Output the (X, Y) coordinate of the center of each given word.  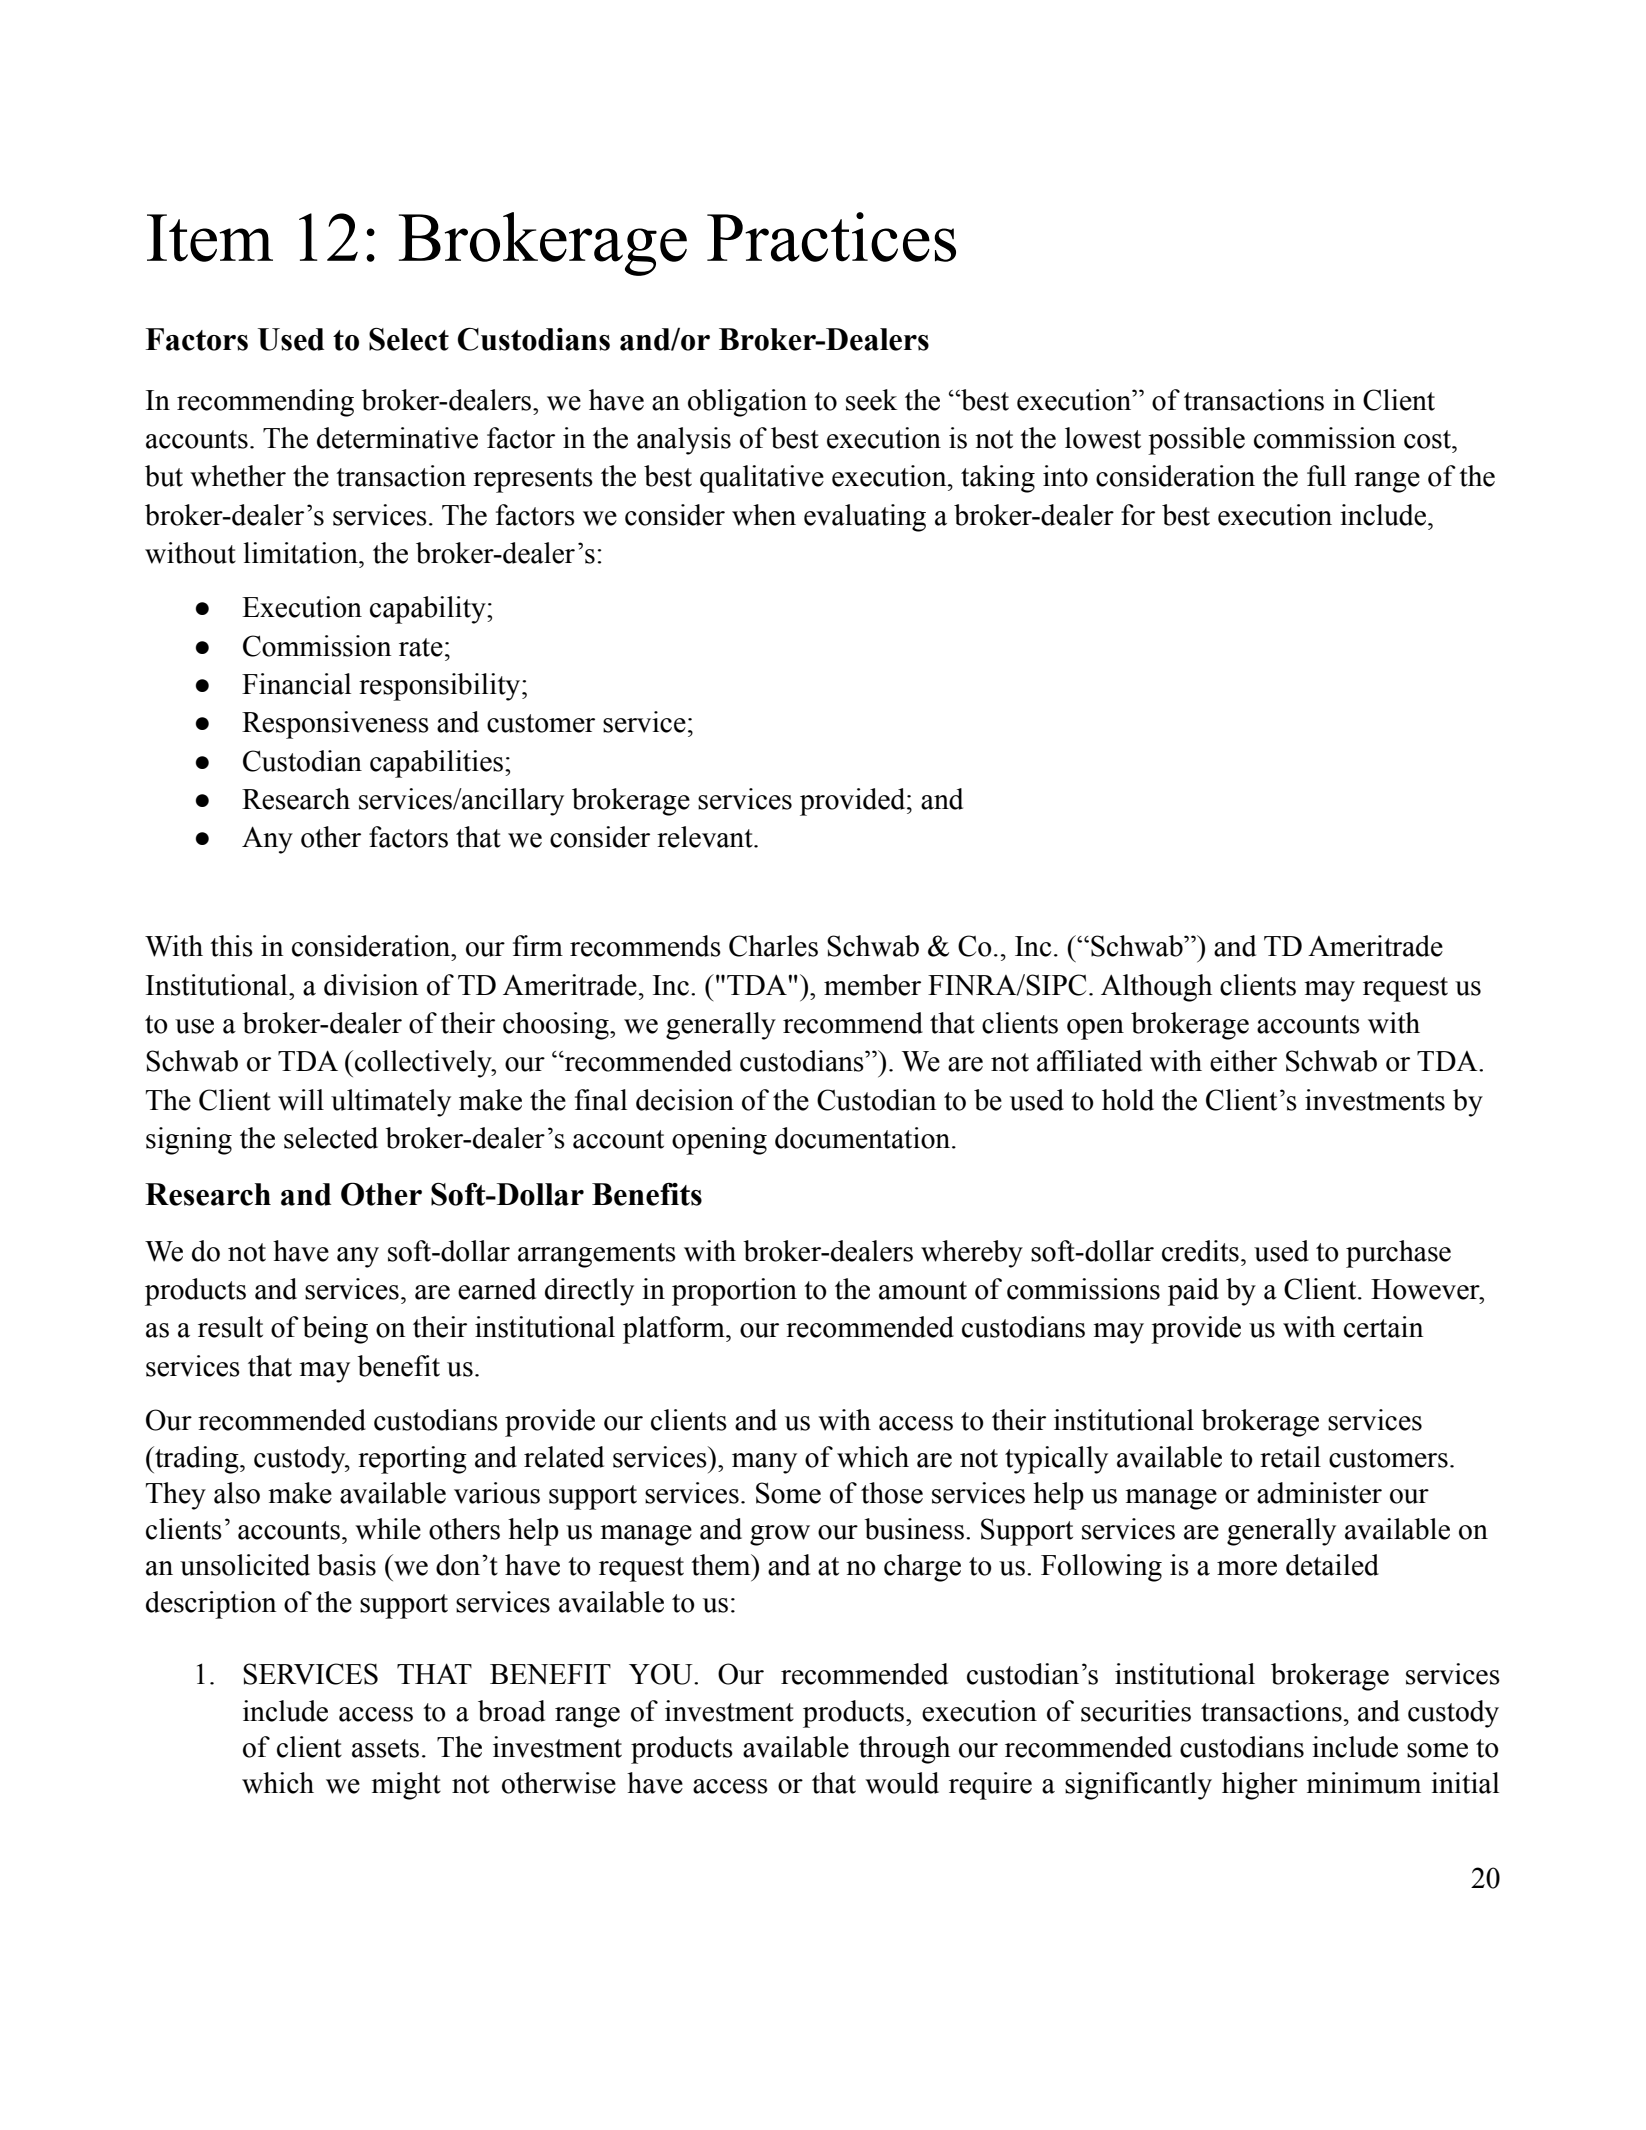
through (904, 1750)
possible (1196, 441)
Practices (831, 237)
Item (210, 238)
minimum (1363, 1783)
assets (385, 1748)
